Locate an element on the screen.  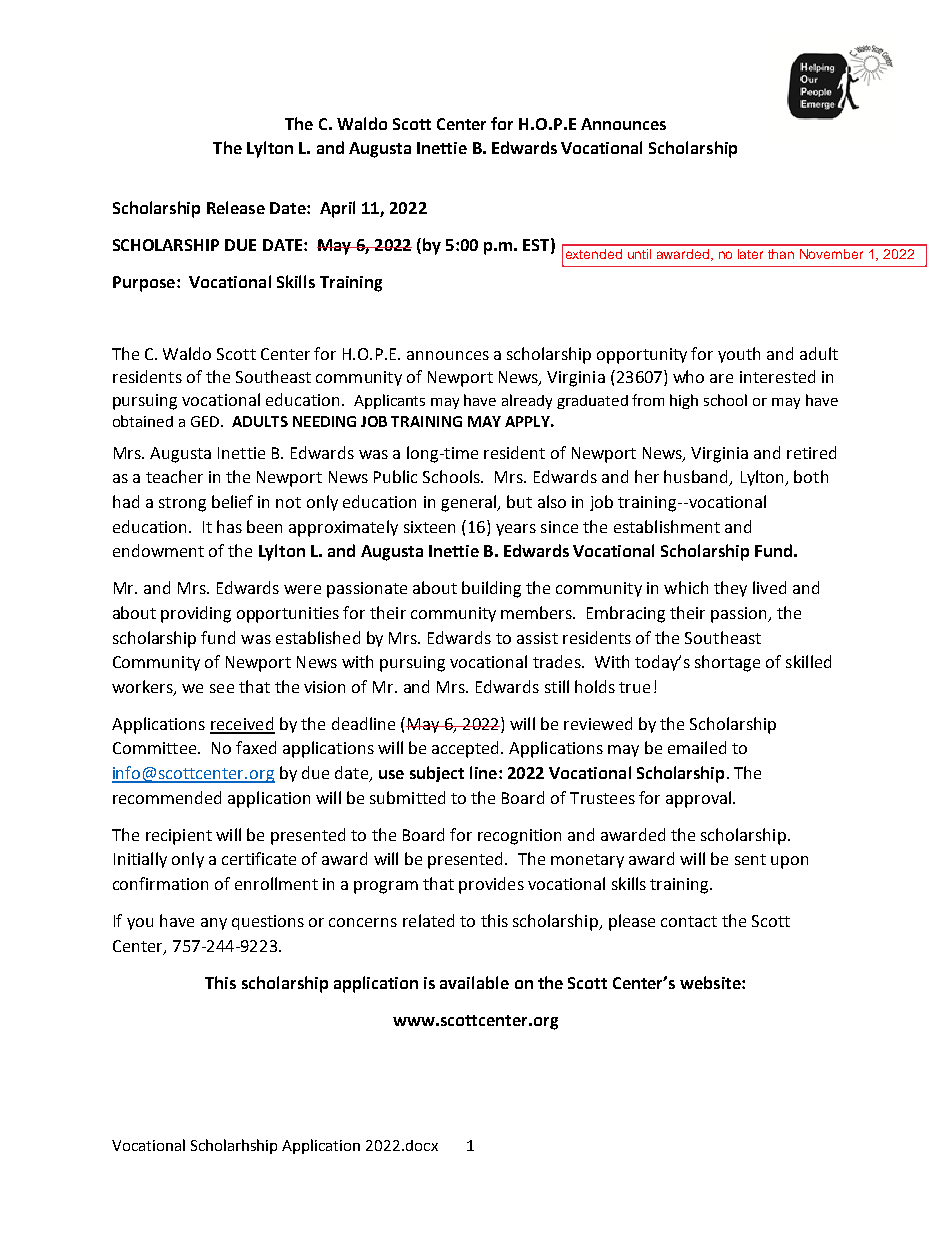
they is located at coordinates (730, 589).
